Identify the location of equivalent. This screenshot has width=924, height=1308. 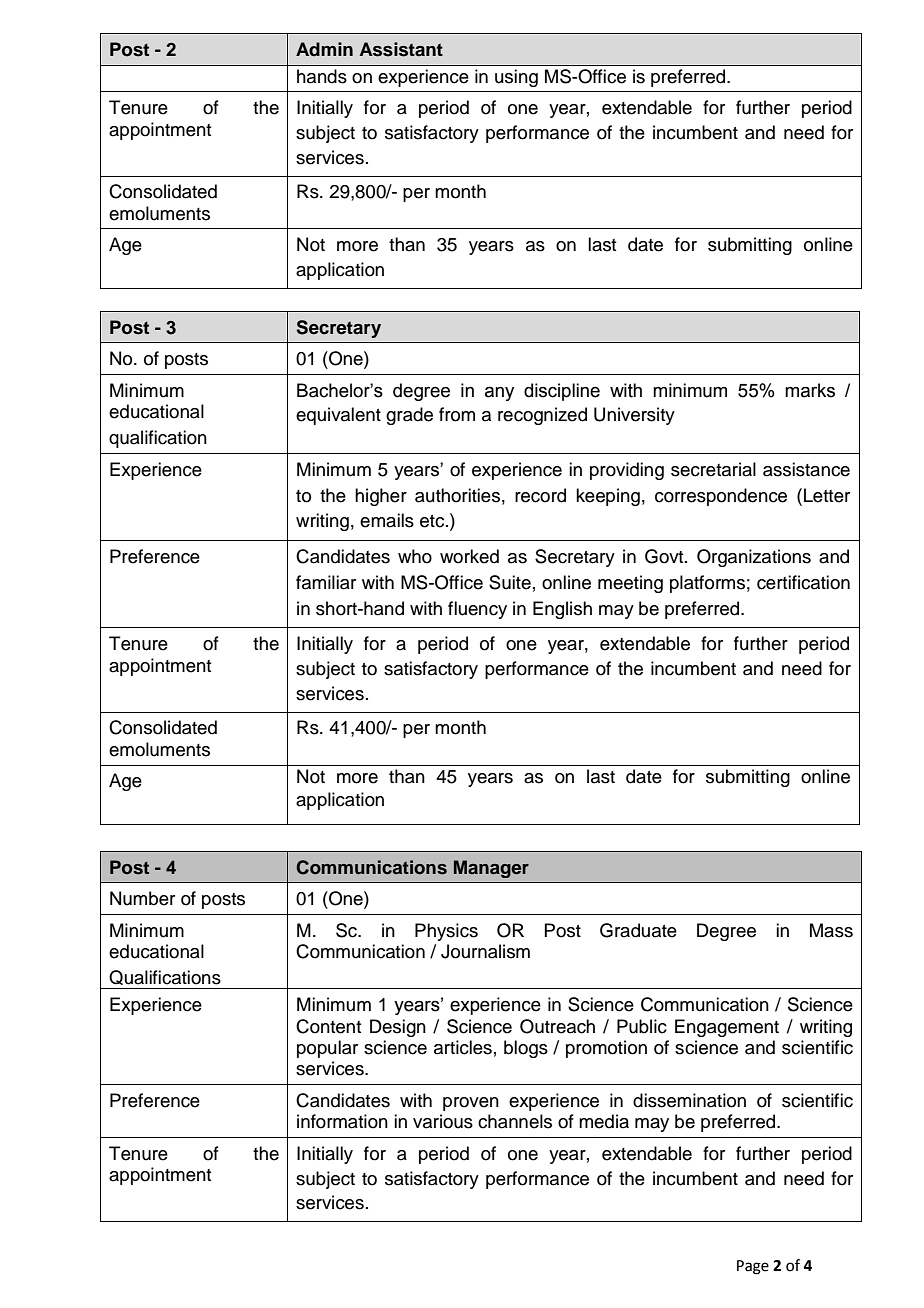
(338, 416).
